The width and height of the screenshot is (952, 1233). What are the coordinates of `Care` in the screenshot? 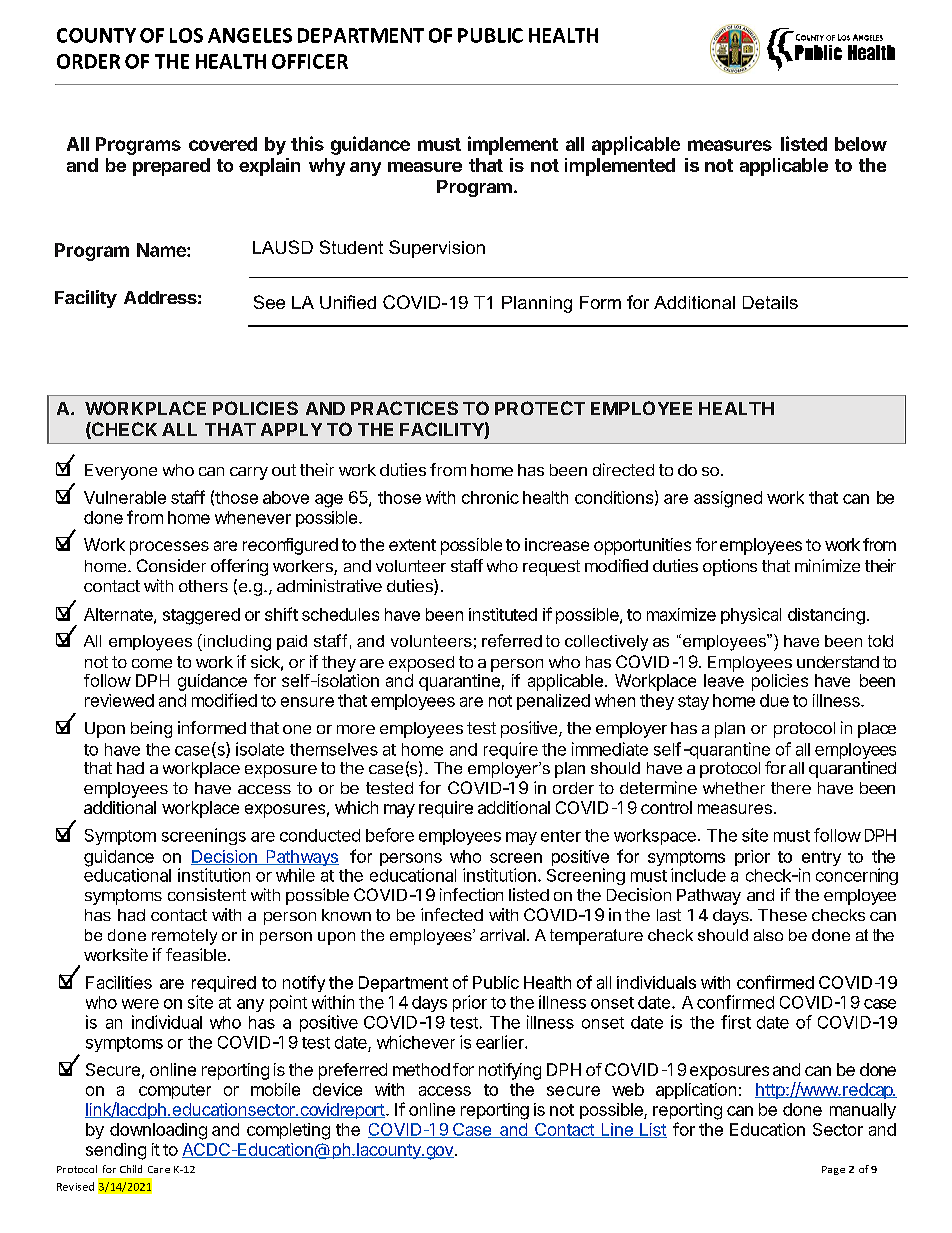 It's located at (159, 1169).
